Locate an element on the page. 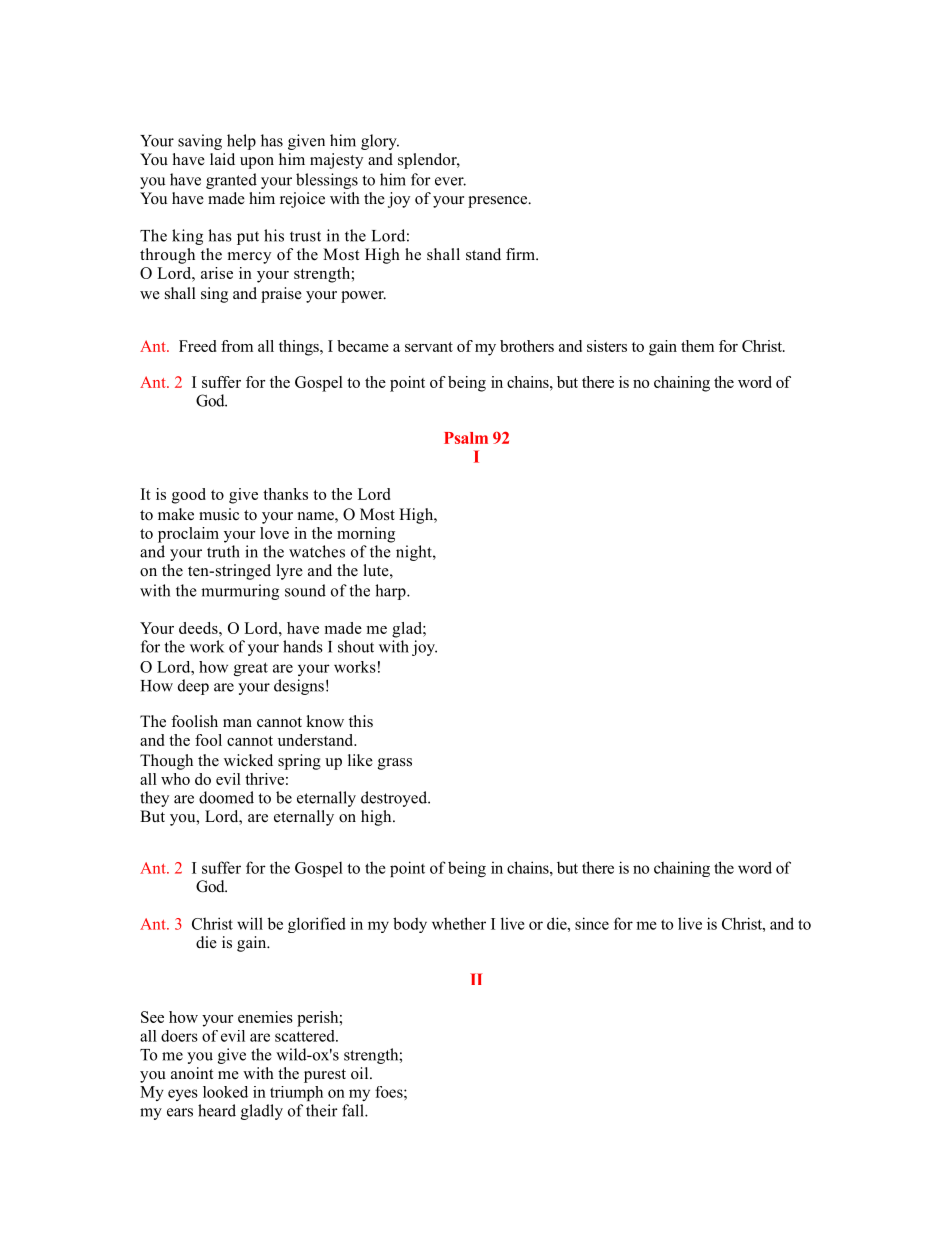 This document has width=952, height=1233. ever is located at coordinates (450, 181).
